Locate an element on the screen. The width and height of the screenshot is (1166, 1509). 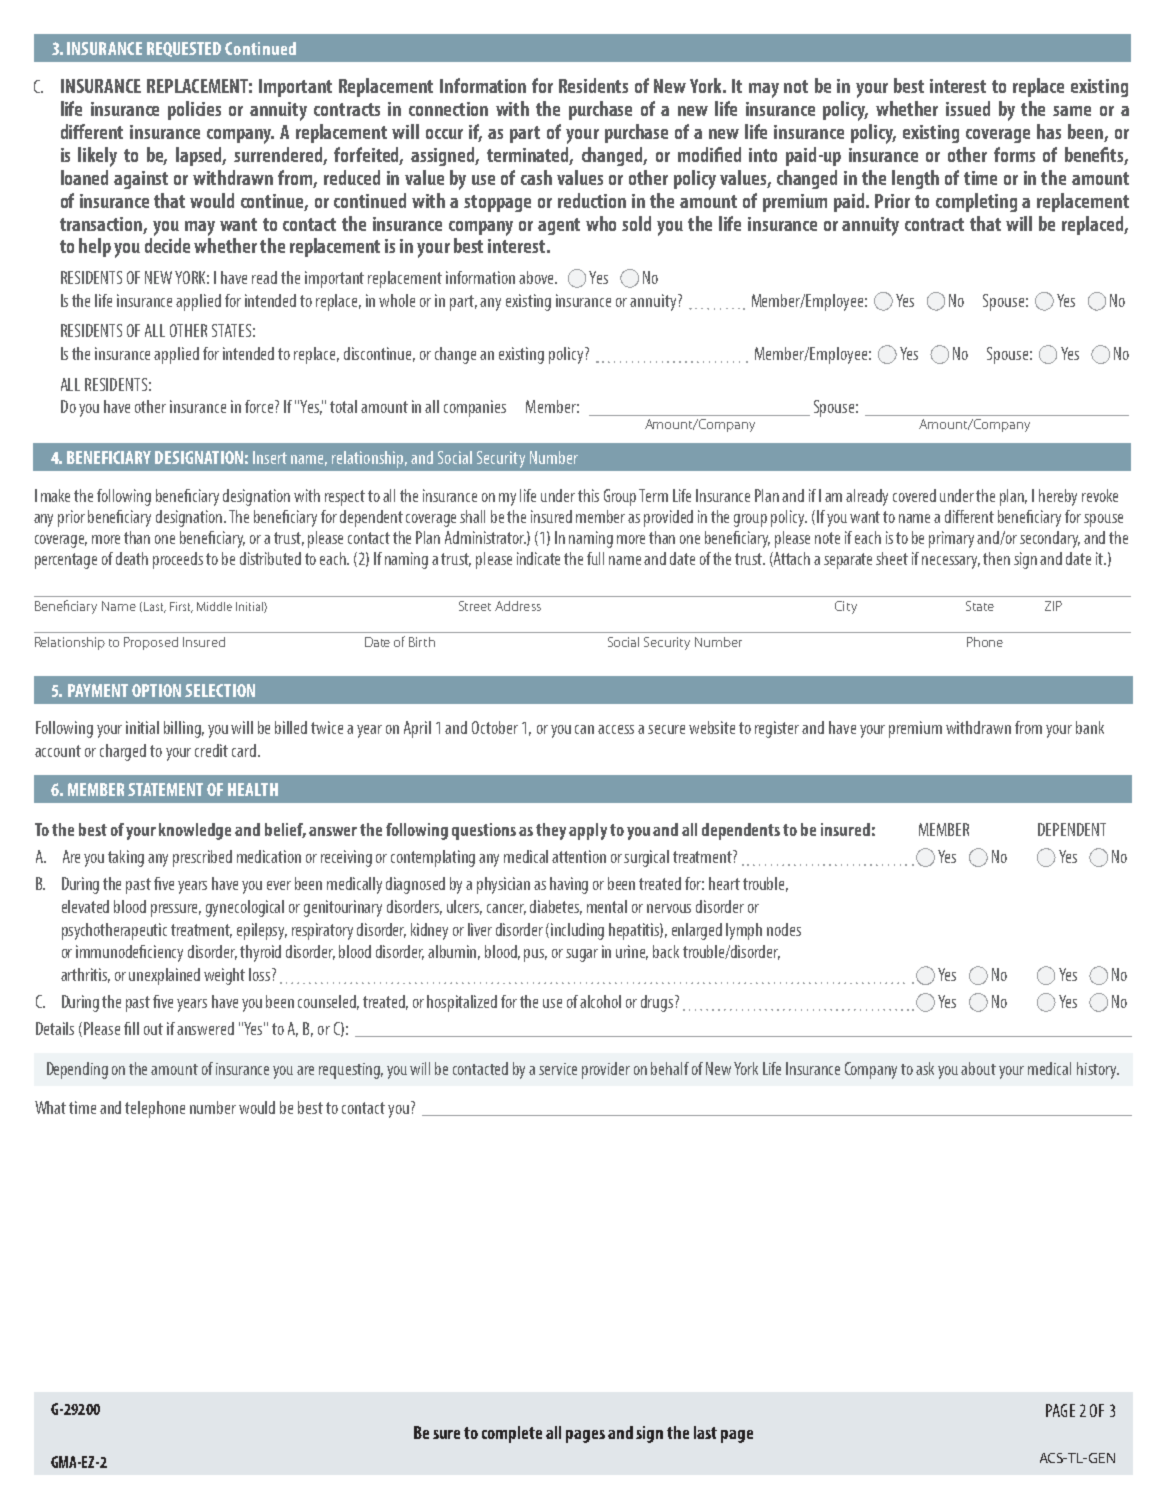
issued is located at coordinates (968, 108).
